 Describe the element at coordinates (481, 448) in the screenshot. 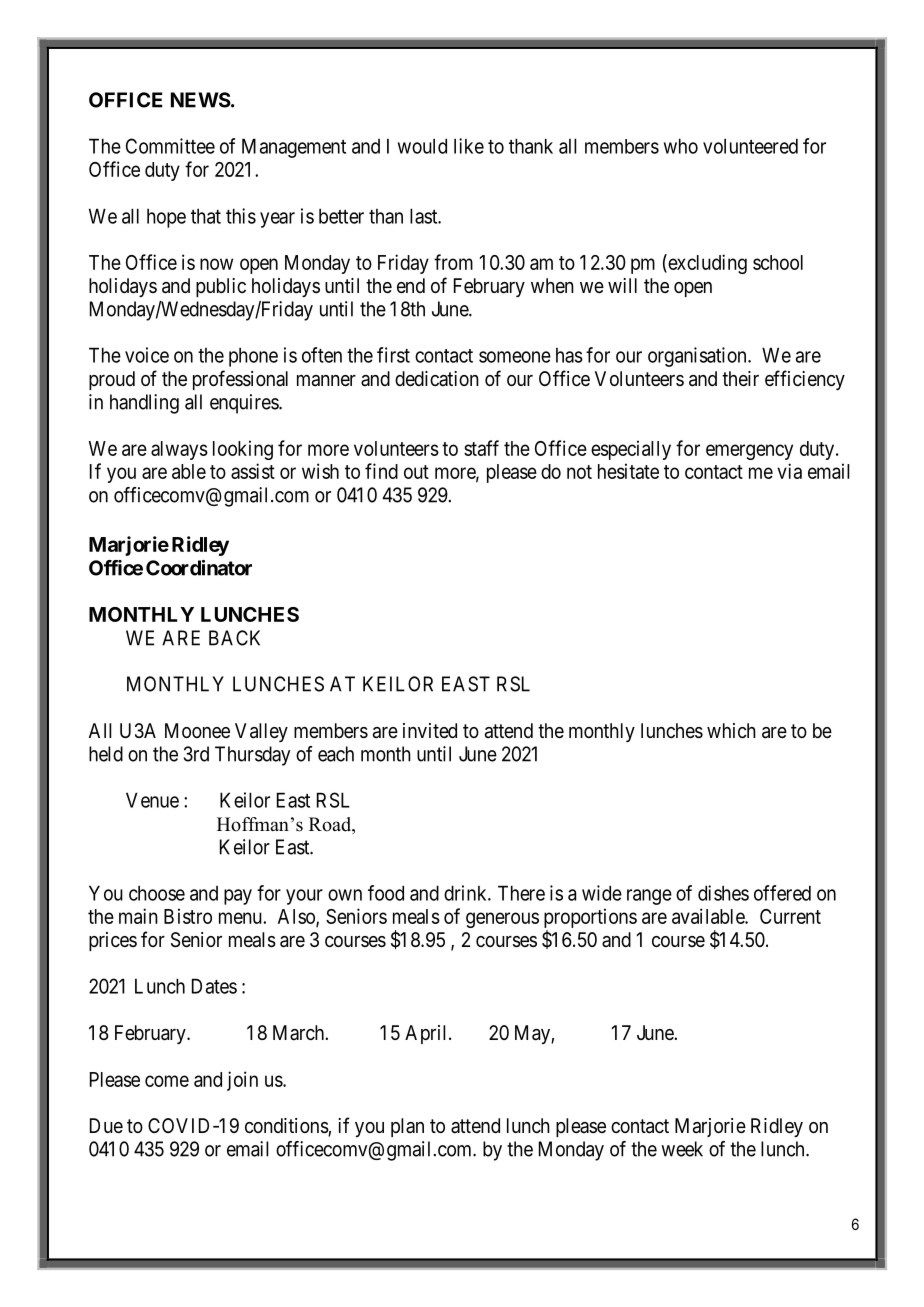

I see `staff` at that location.
